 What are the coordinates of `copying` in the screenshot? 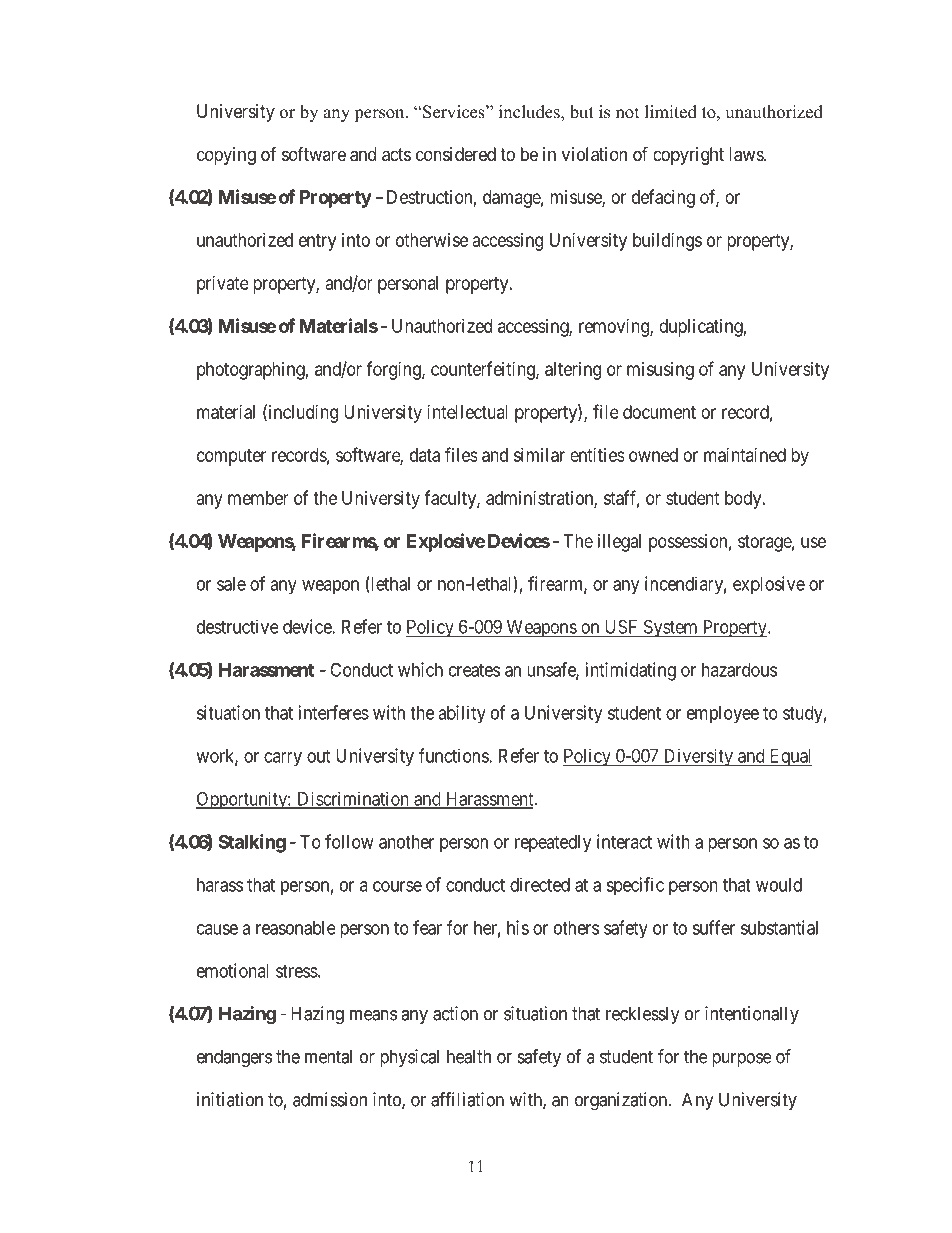 It's located at (226, 156).
